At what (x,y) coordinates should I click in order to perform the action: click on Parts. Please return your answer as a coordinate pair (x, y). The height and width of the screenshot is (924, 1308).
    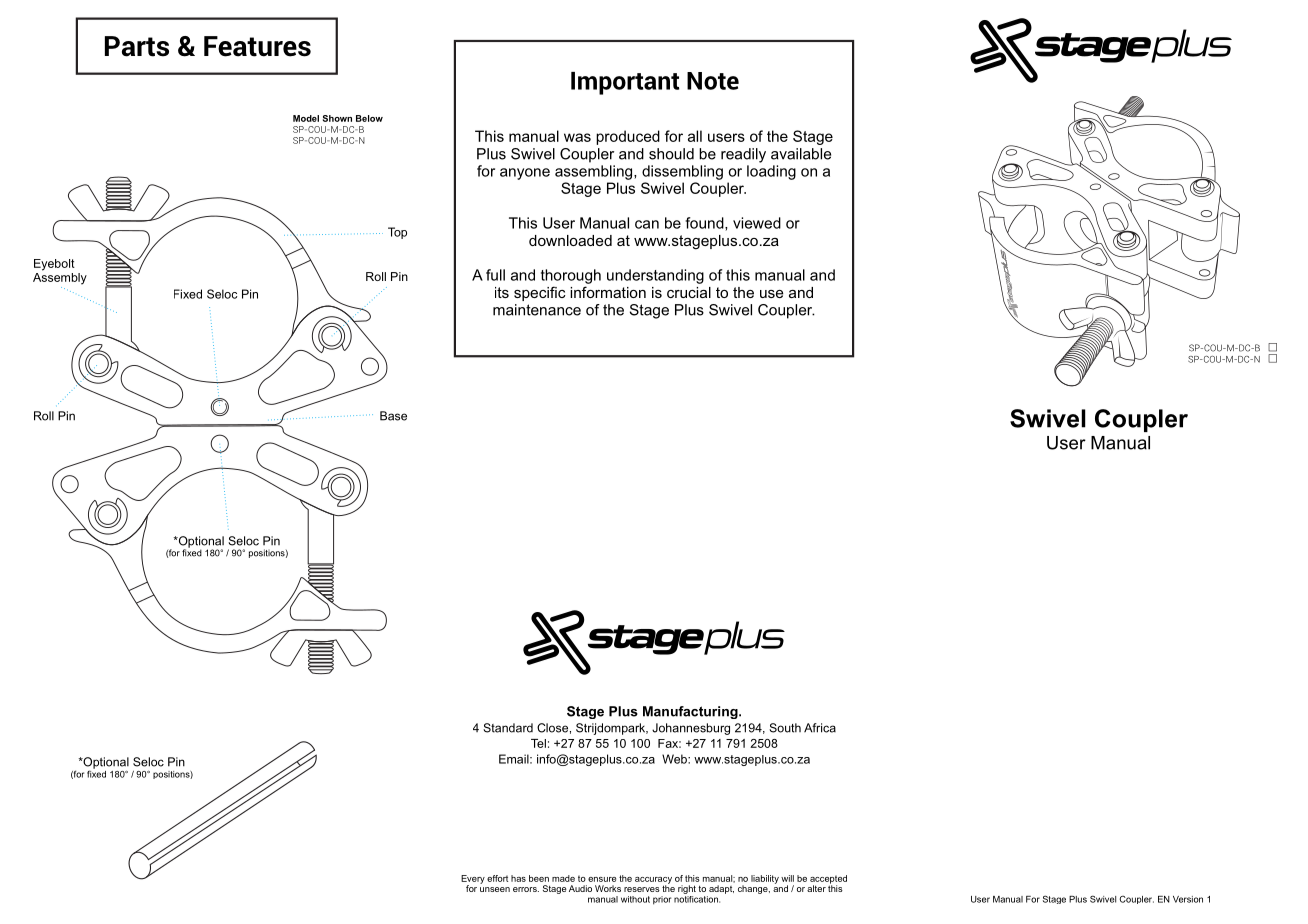
    Looking at the image, I should click on (137, 46).
